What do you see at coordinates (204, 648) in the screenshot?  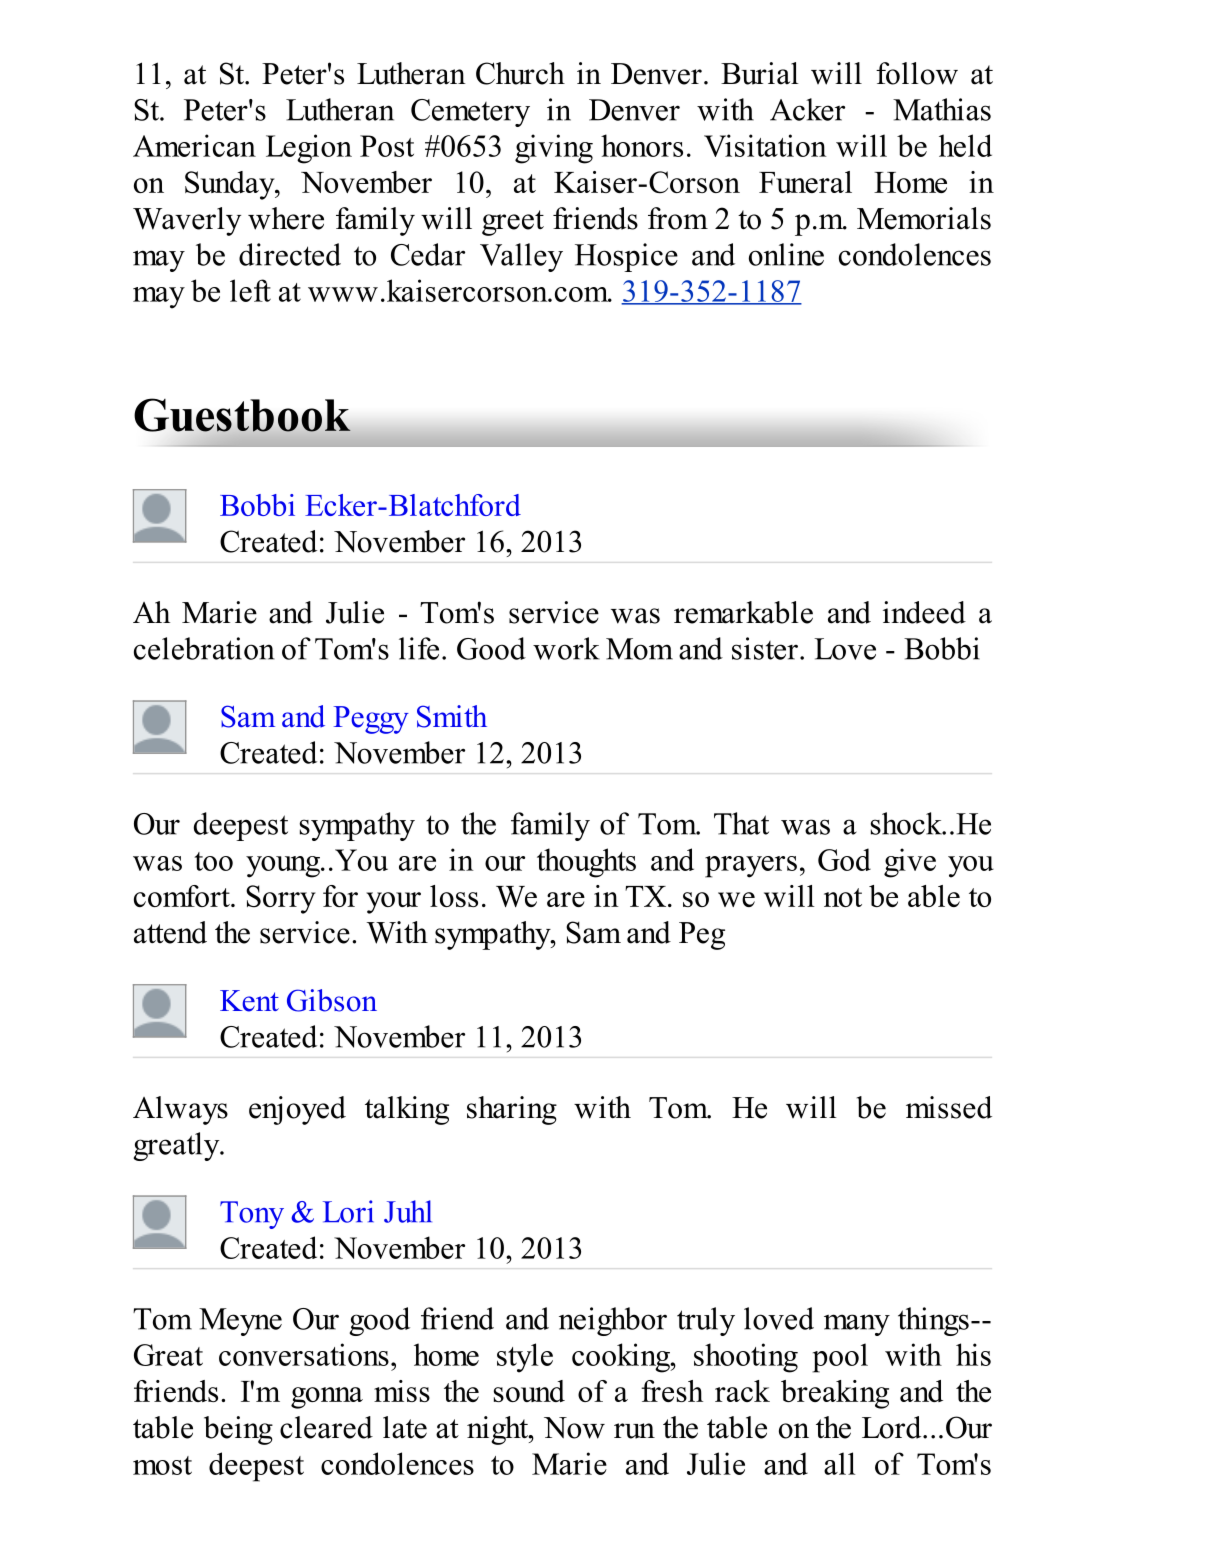 I see `celebration` at bounding box center [204, 648].
